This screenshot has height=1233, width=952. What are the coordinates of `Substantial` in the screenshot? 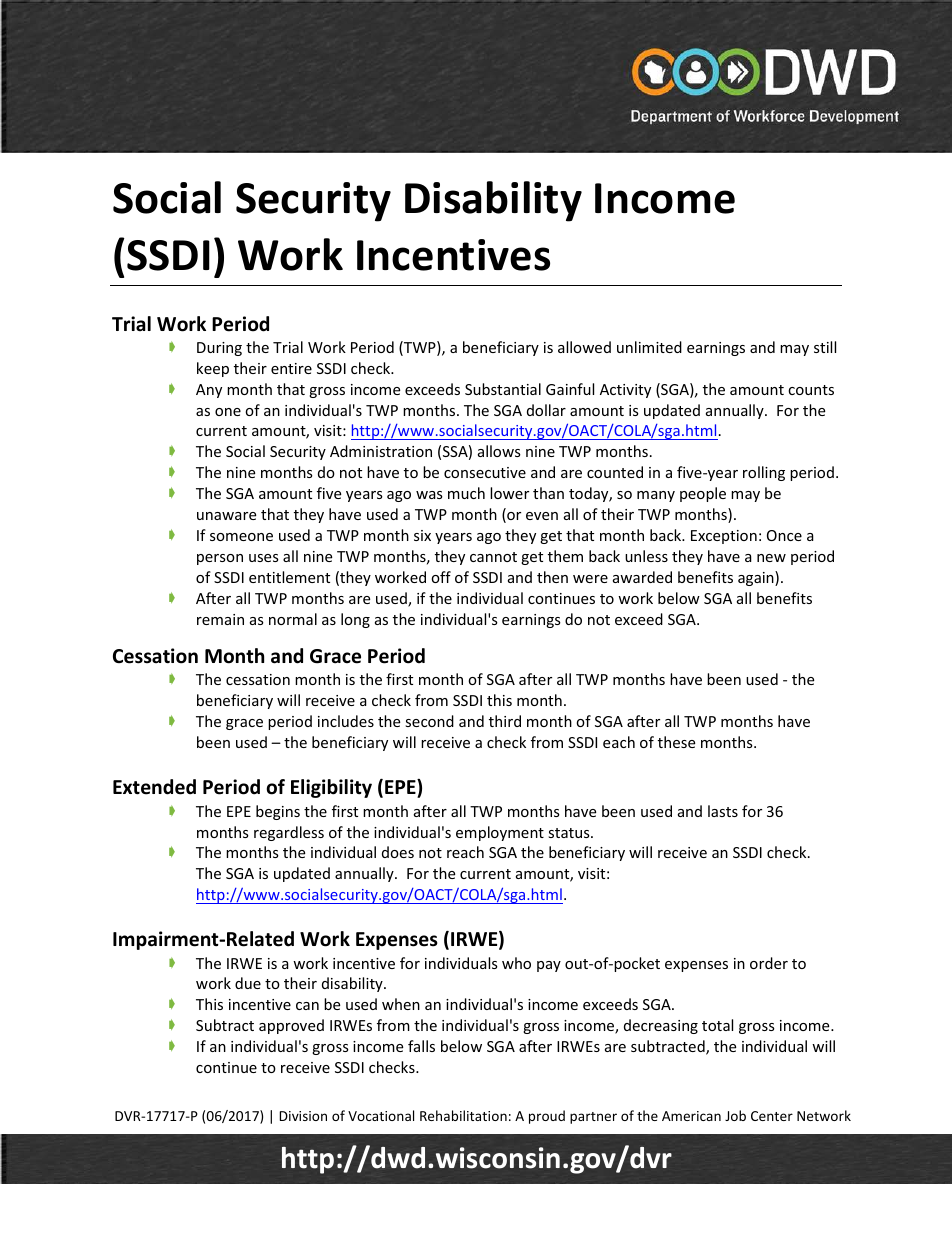 It's located at (503, 389).
